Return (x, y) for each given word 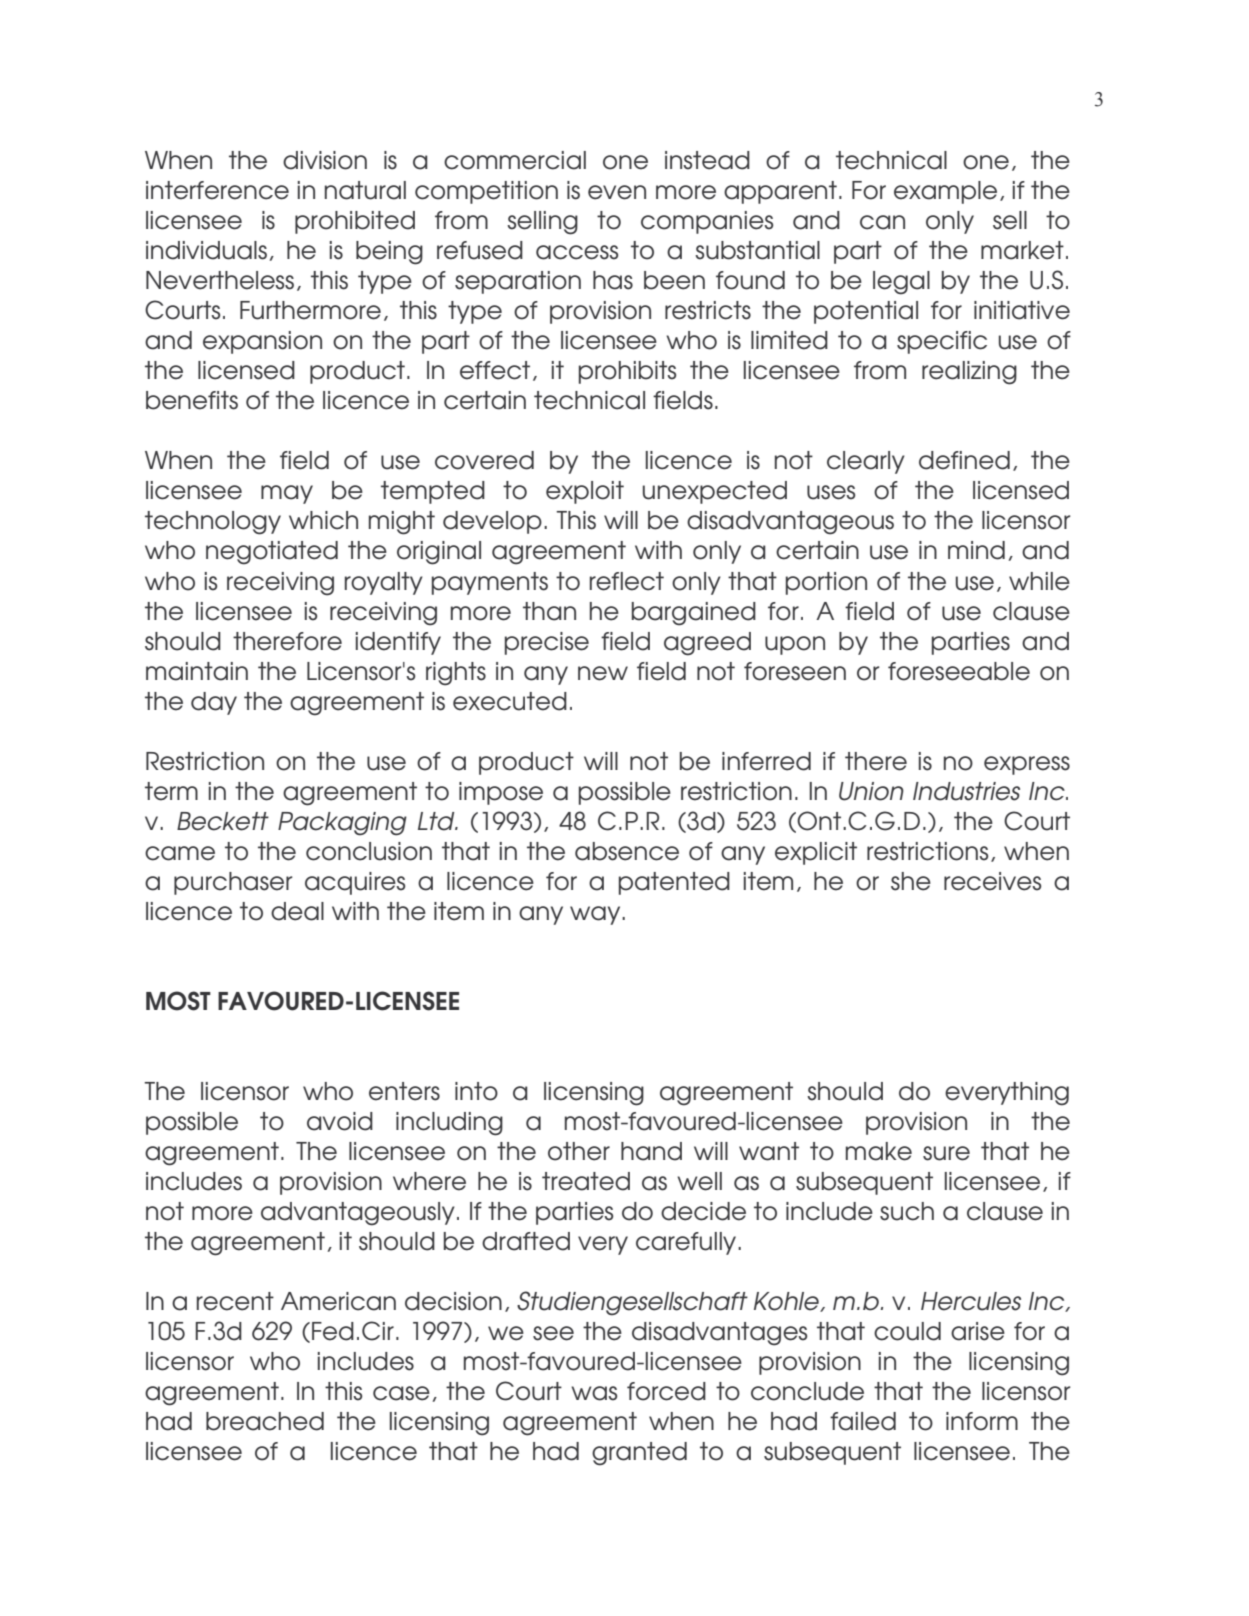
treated (586, 1181)
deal (297, 911)
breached (265, 1421)
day (214, 703)
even (617, 192)
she (911, 881)
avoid (340, 1121)
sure (946, 1153)
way (596, 915)
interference (217, 190)
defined (964, 460)
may (287, 494)
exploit (585, 492)
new (603, 673)
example (945, 192)
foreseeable (959, 671)
